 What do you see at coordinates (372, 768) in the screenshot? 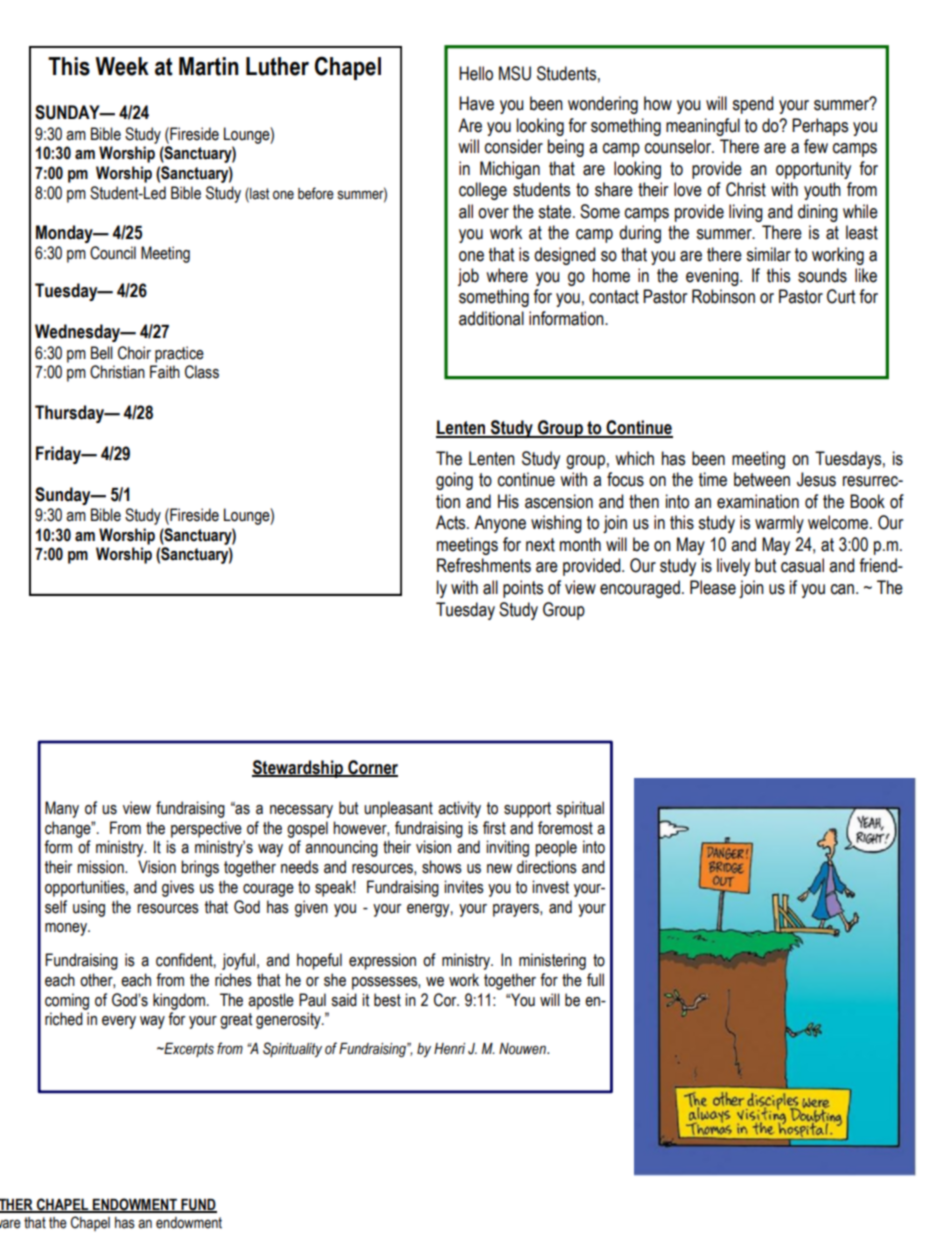
I see `Corner` at bounding box center [372, 768].
